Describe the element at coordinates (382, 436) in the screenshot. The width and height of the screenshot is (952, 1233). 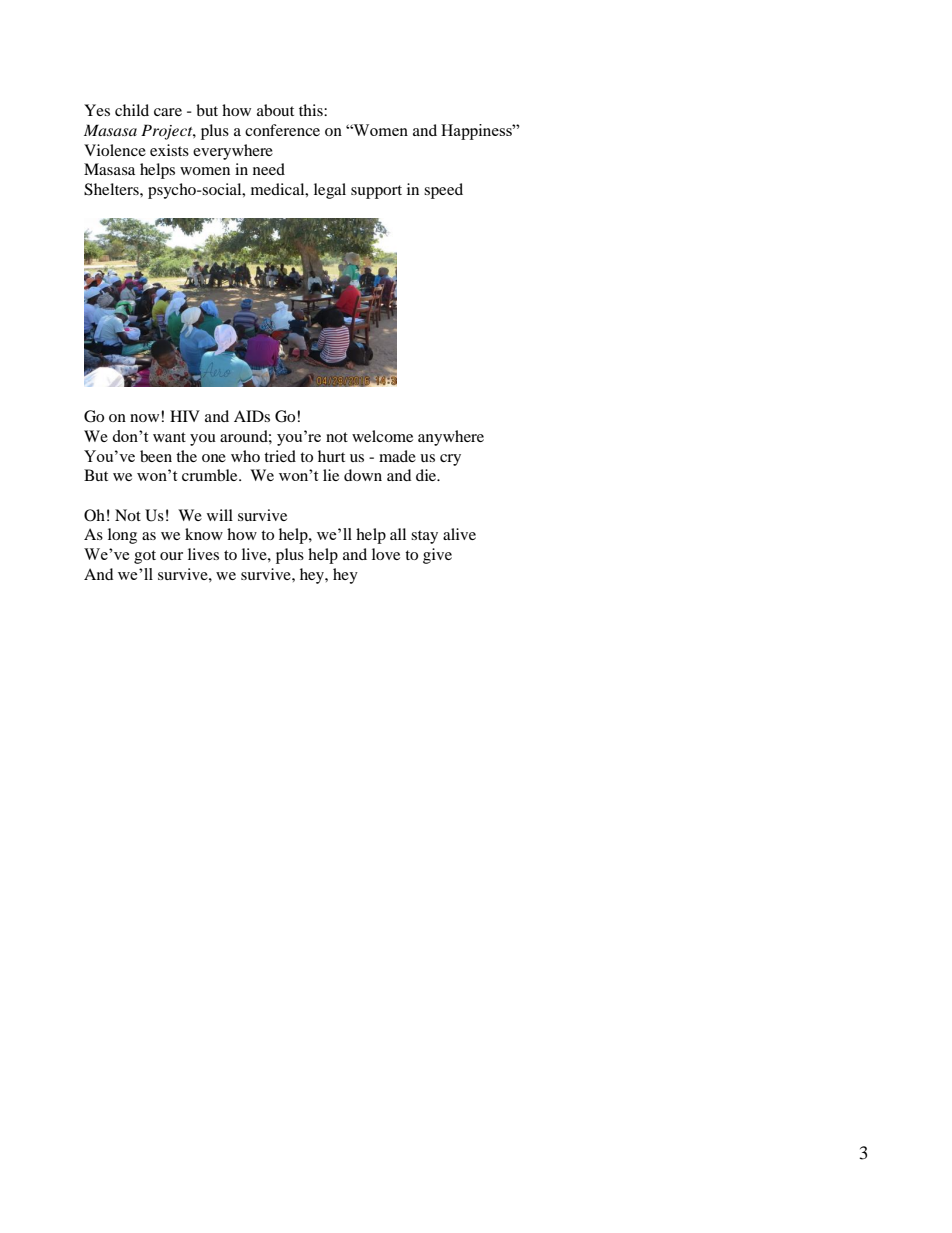
I see `welcome` at that location.
